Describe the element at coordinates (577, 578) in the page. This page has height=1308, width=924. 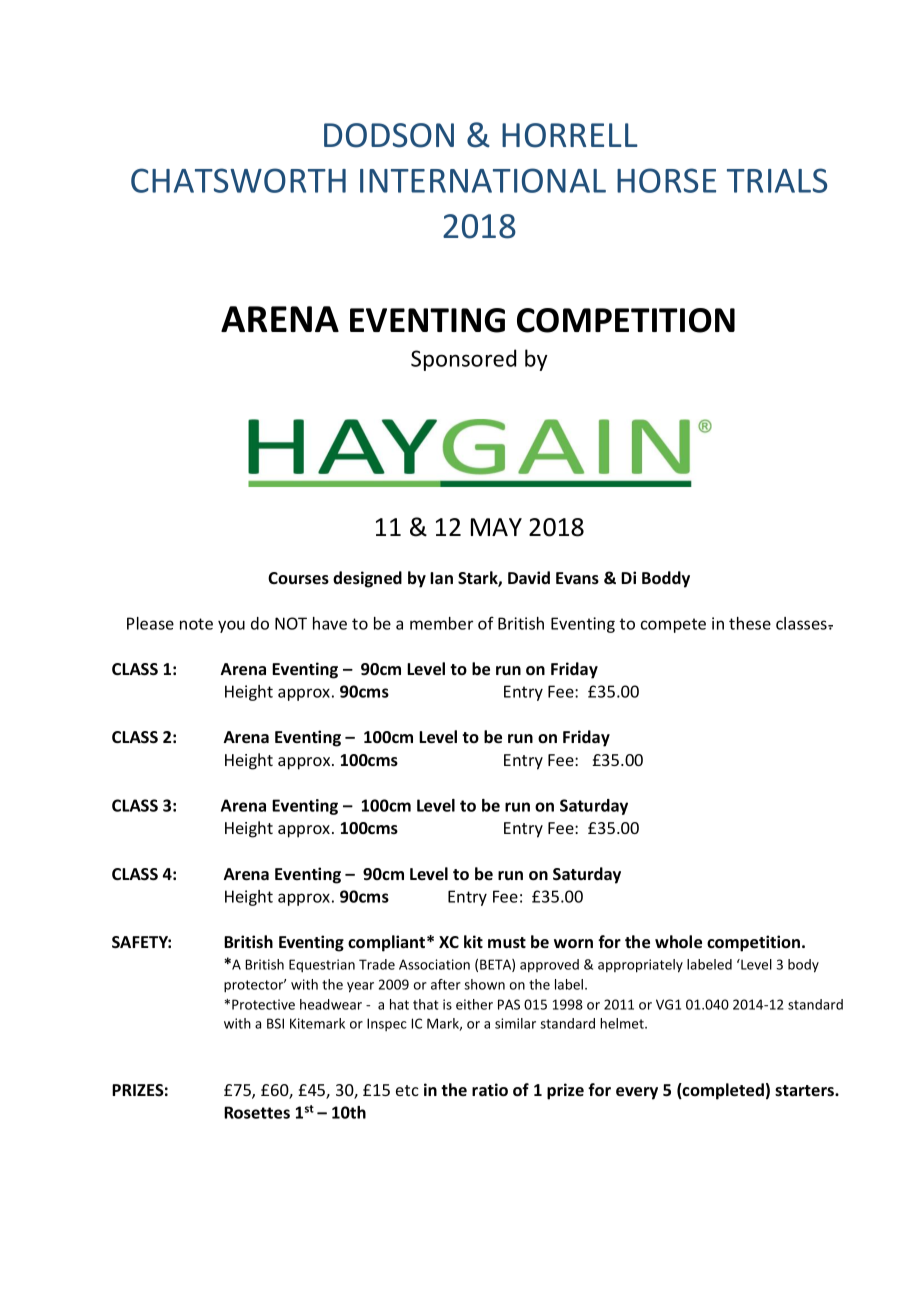
I see `Evans` at that location.
